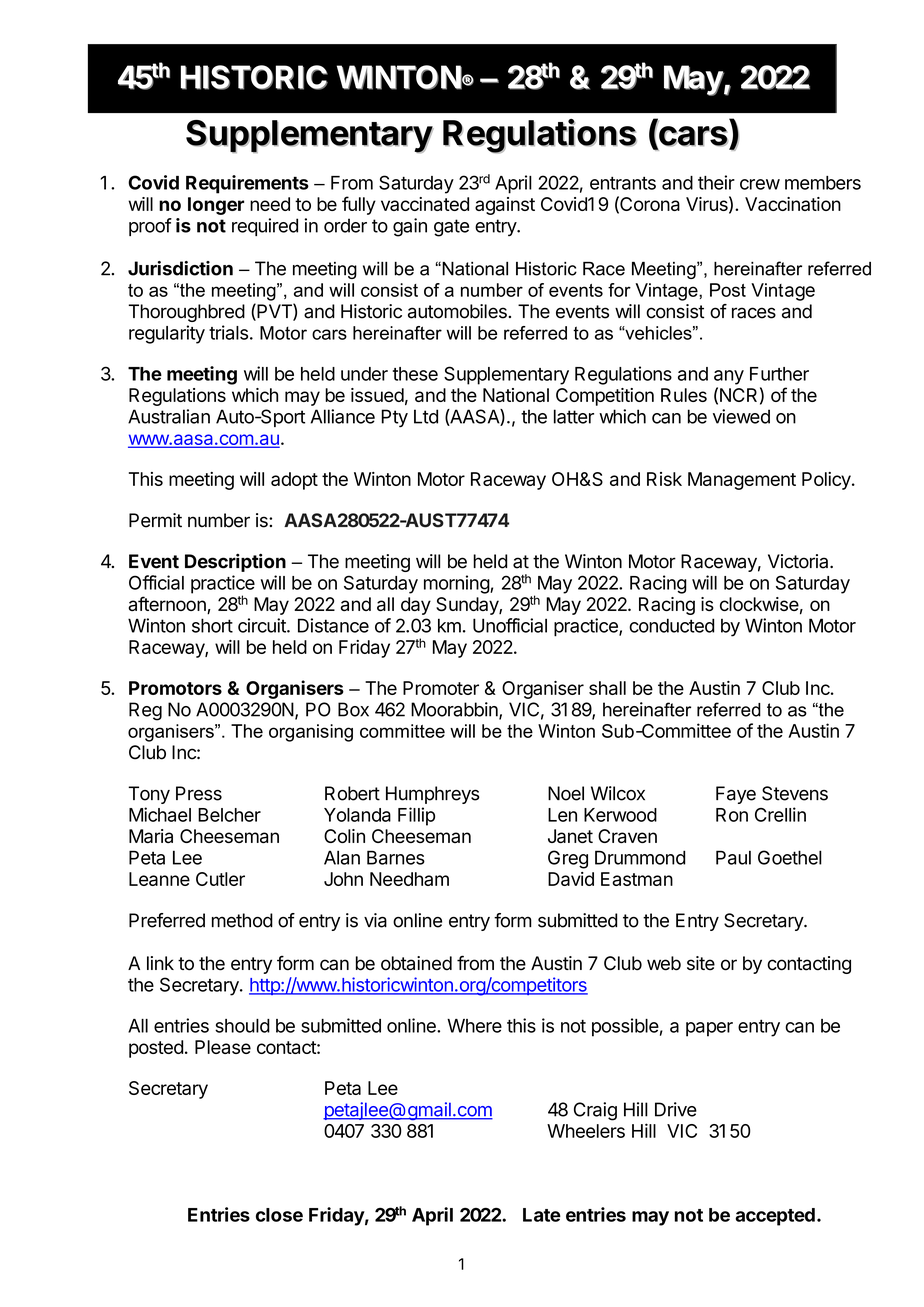 Image resolution: width=924 pixels, height=1307 pixels. I want to click on gate, so click(451, 228).
